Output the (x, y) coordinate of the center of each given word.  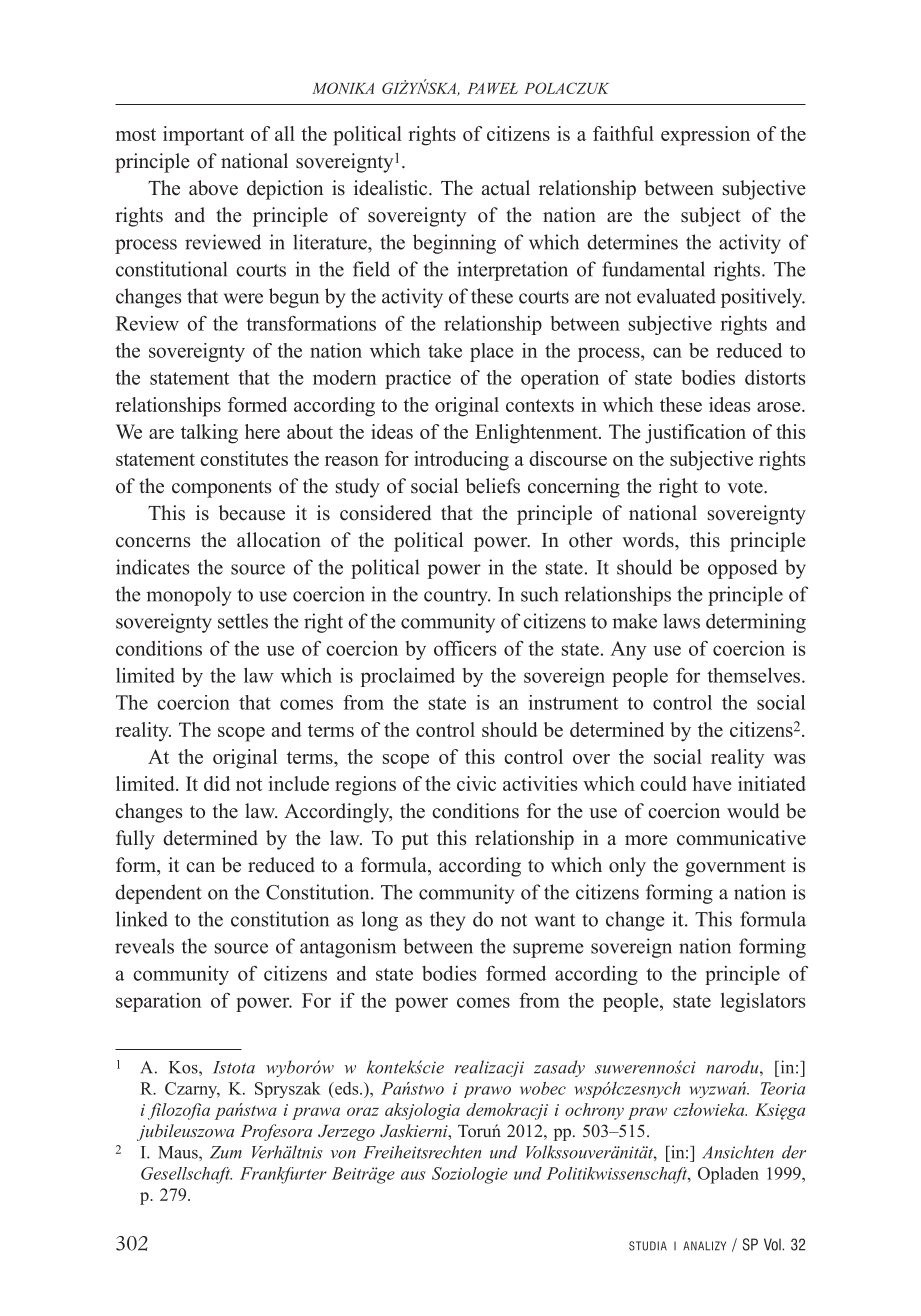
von (343, 1154)
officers (465, 648)
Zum (226, 1152)
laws (681, 621)
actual (506, 188)
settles (243, 621)
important (203, 136)
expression (705, 136)
